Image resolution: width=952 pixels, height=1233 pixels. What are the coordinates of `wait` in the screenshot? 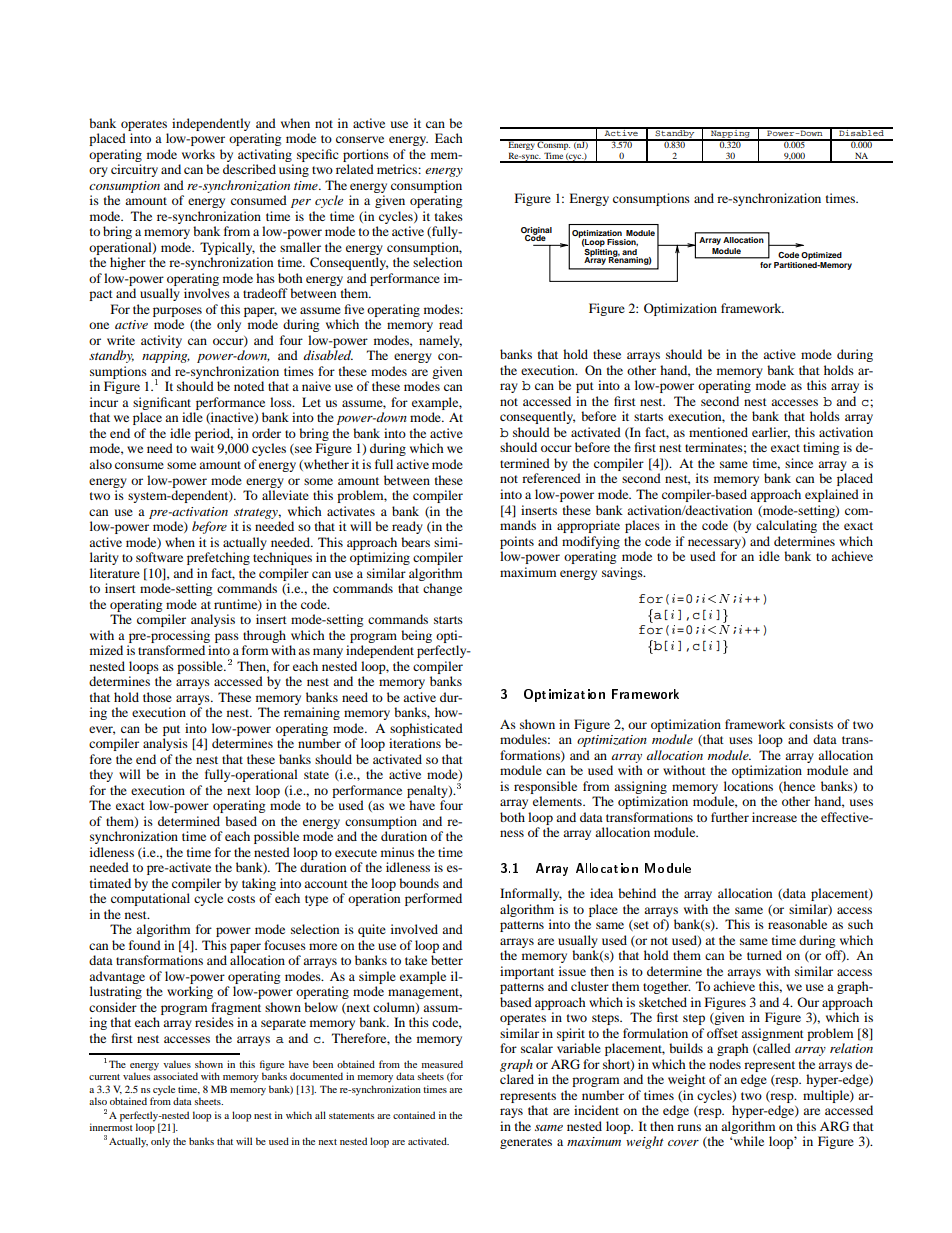 It's located at (202, 448).
